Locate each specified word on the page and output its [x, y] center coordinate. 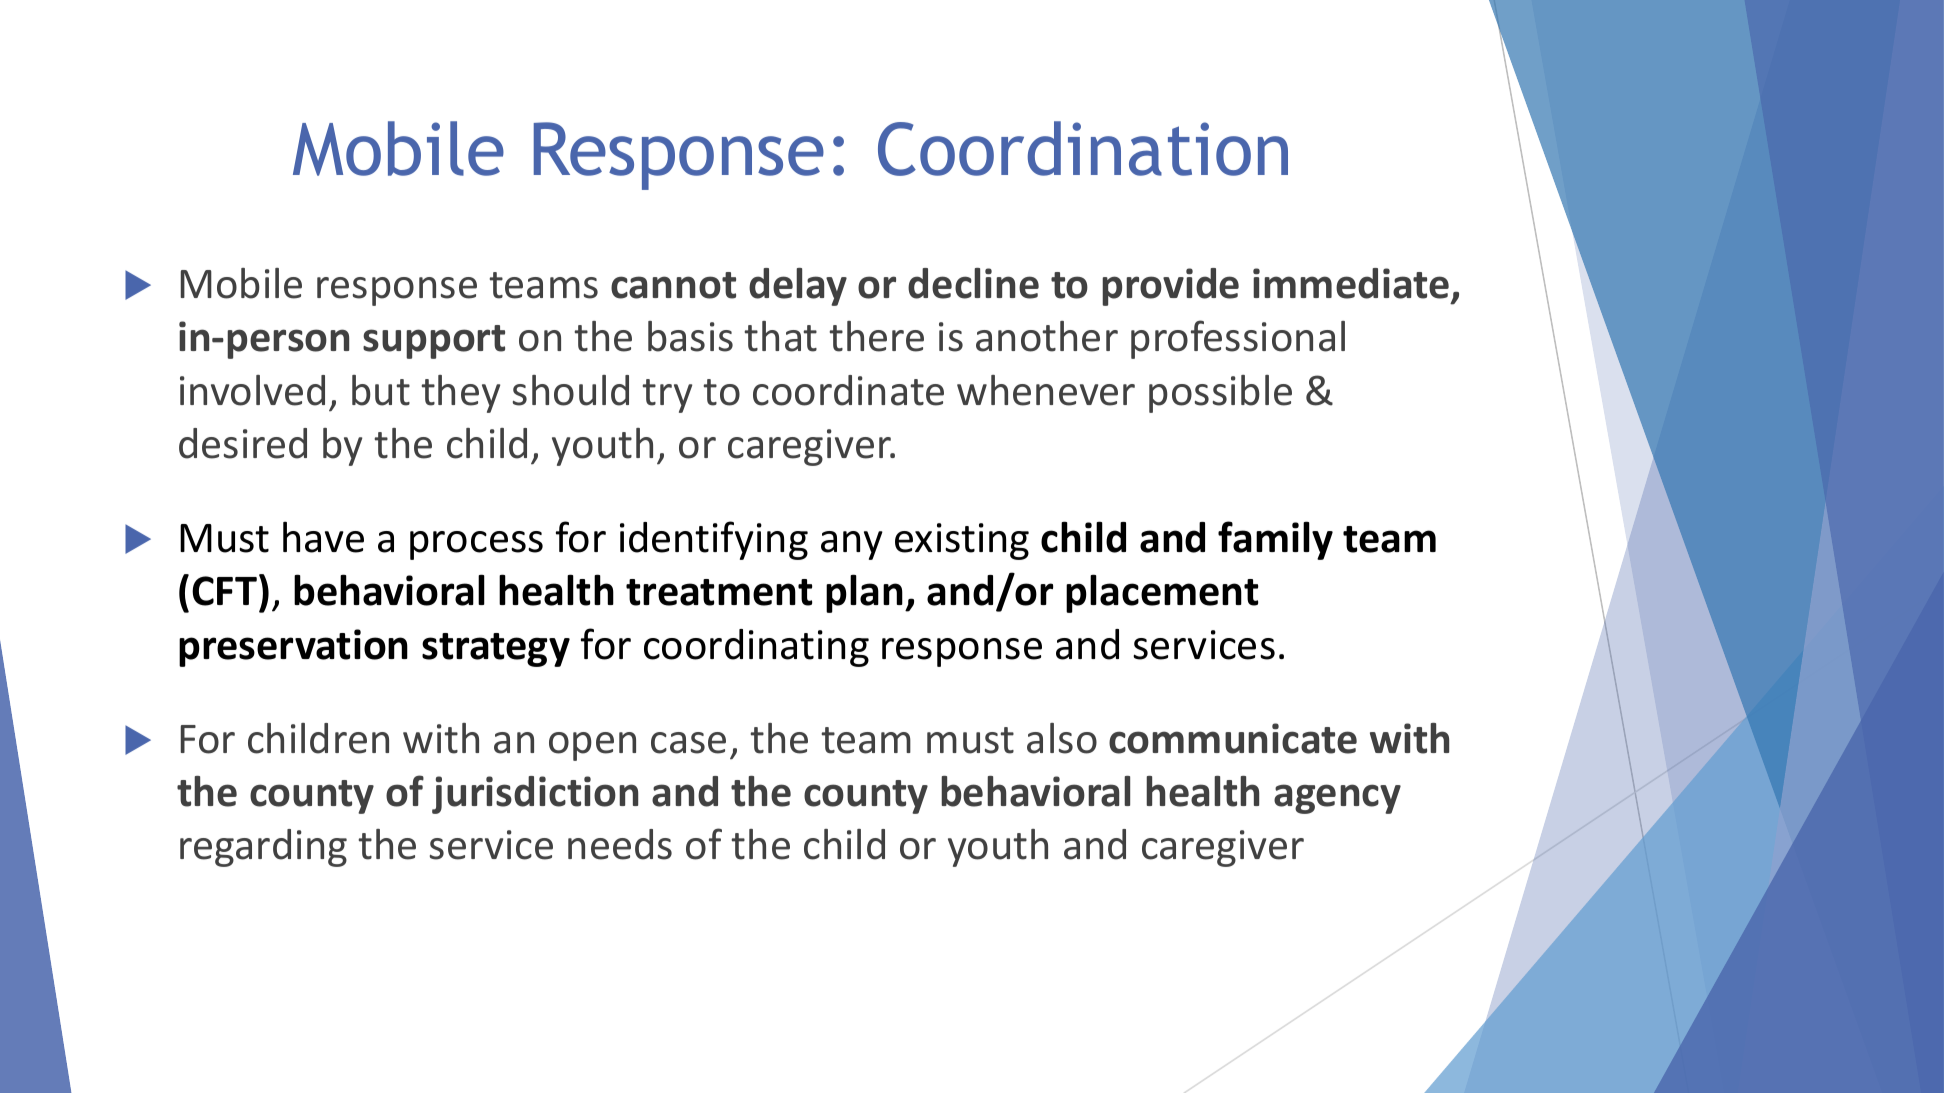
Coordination [1083, 148]
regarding [263, 848]
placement [1162, 593]
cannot [673, 285]
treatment [719, 592]
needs [620, 844]
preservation [293, 648]
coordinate [848, 390]
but [381, 390]
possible [1220, 394]
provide [1170, 287]
